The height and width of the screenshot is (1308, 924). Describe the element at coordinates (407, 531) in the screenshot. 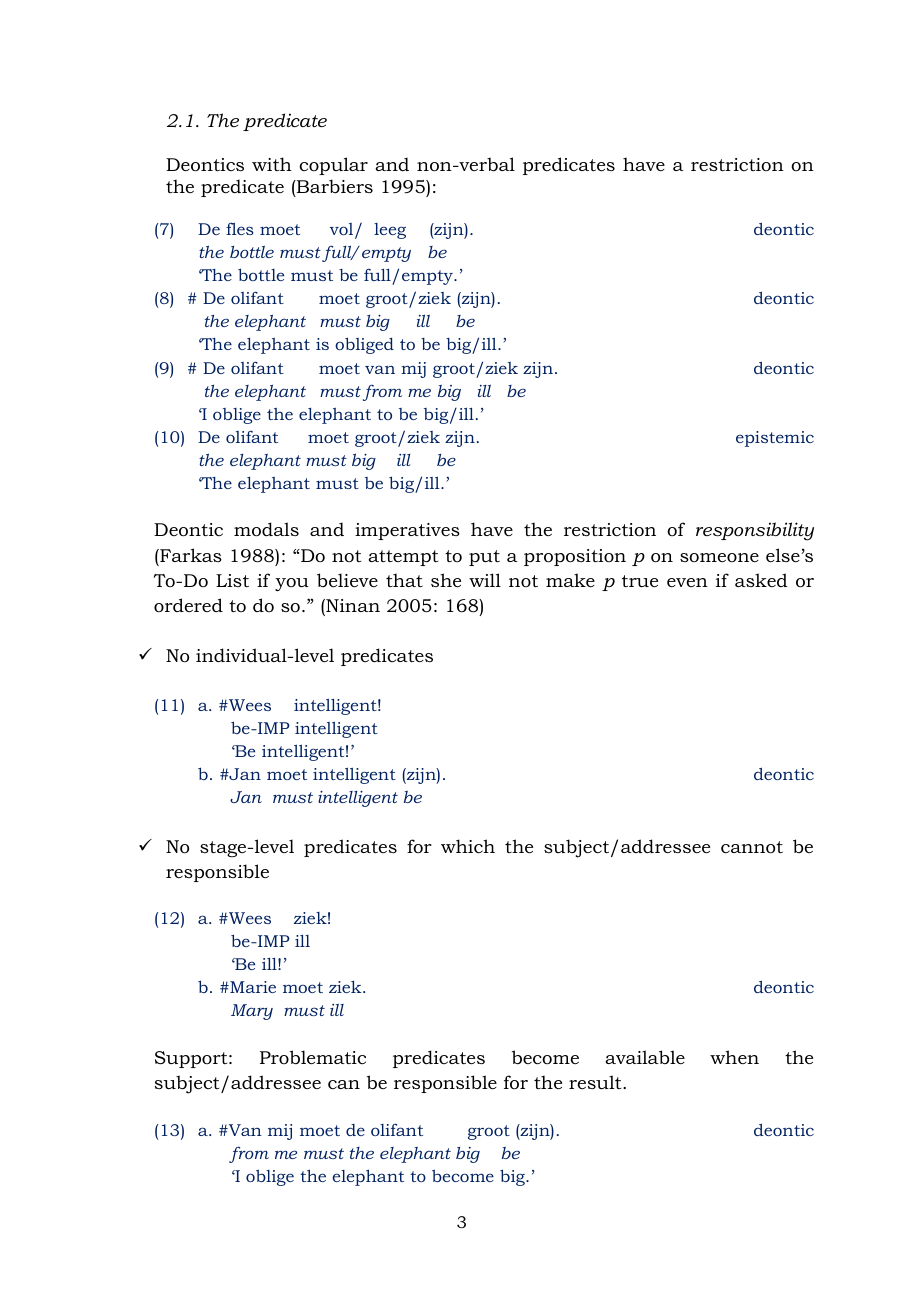

I see `imperatives` at that location.
